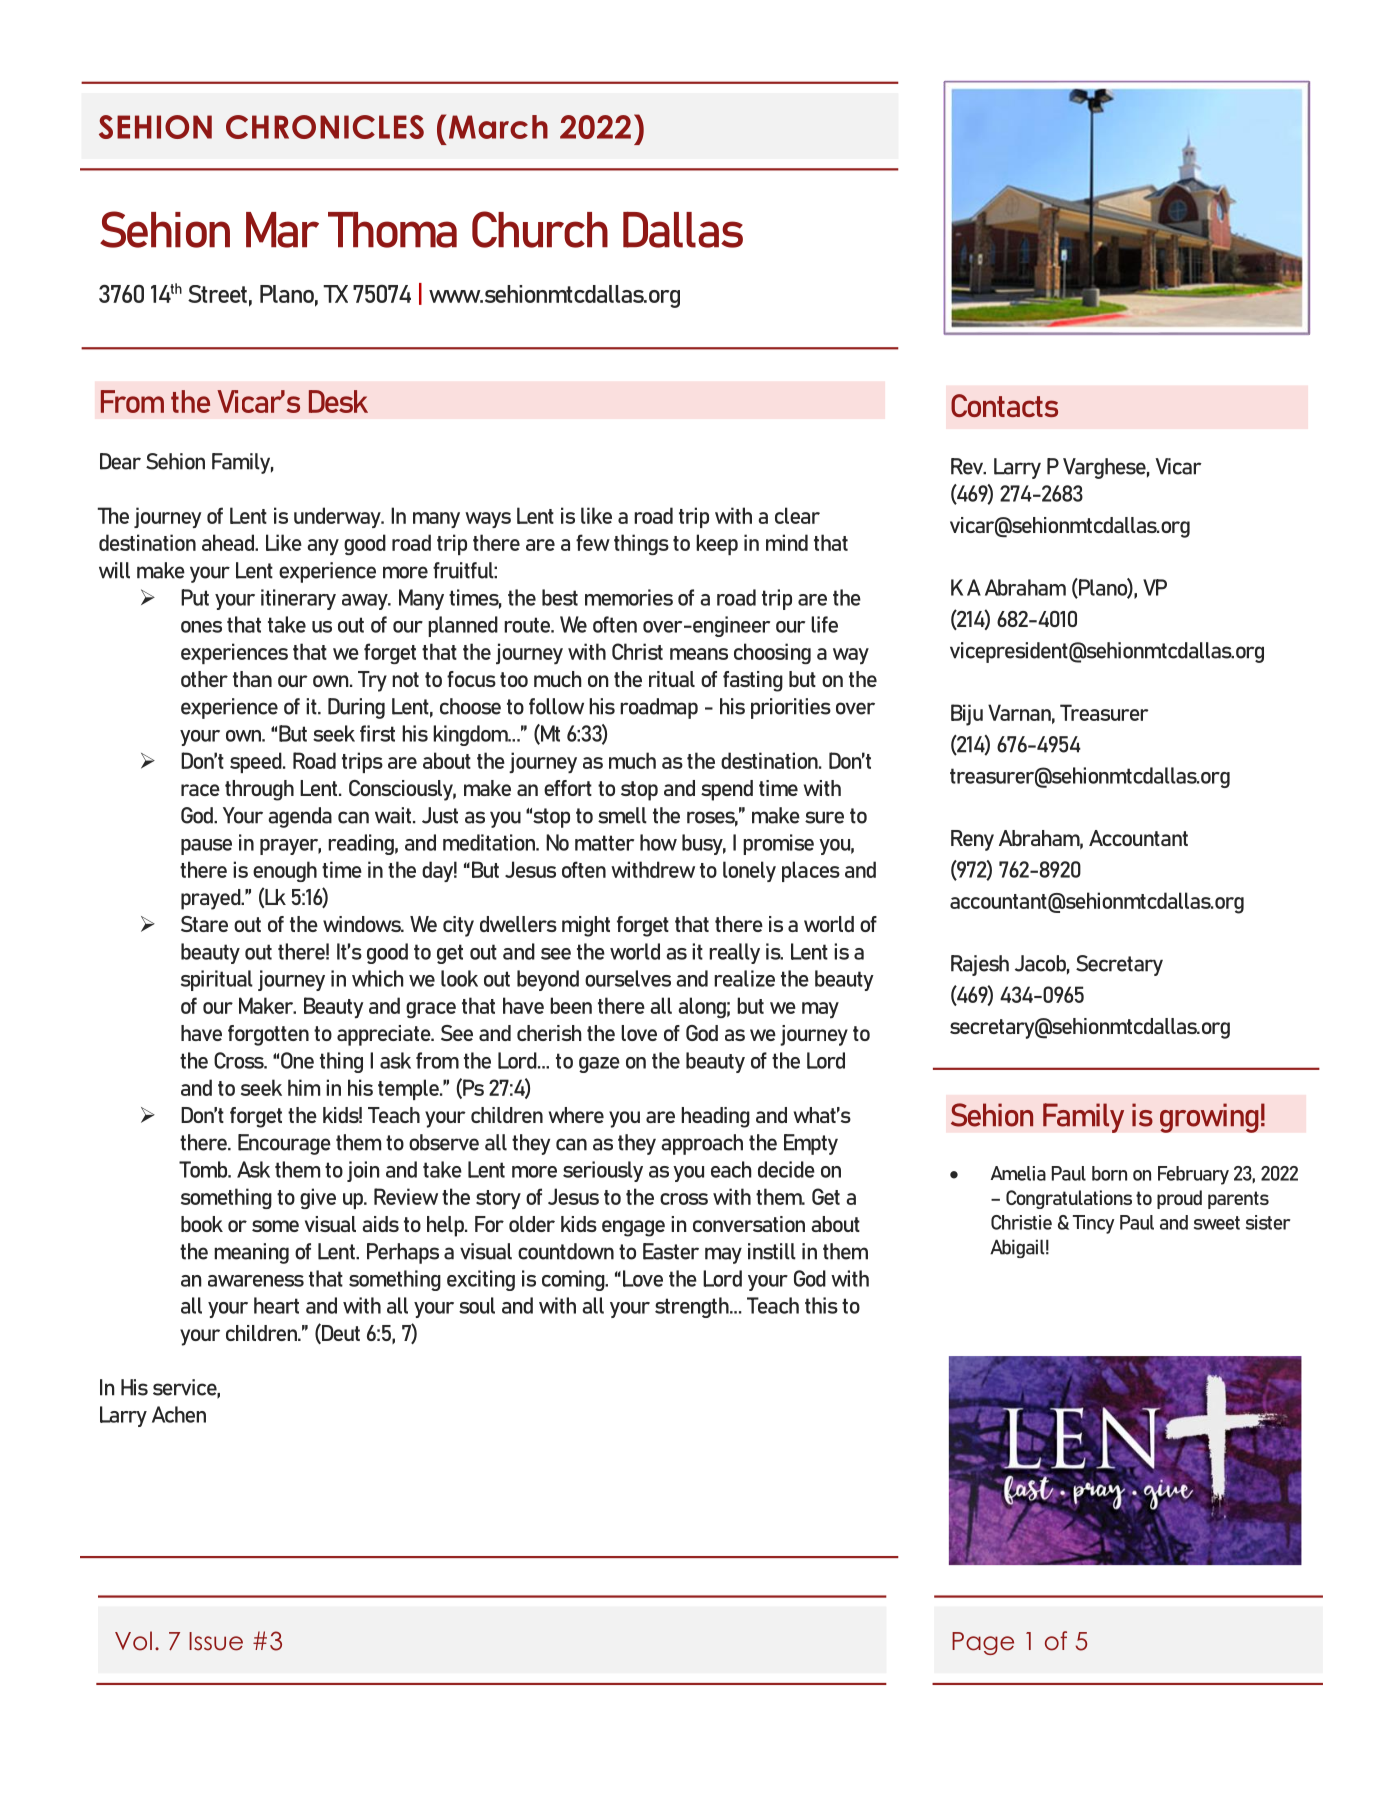 The width and height of the document is (1388, 1797). I want to click on forgotten, so click(268, 1035).
